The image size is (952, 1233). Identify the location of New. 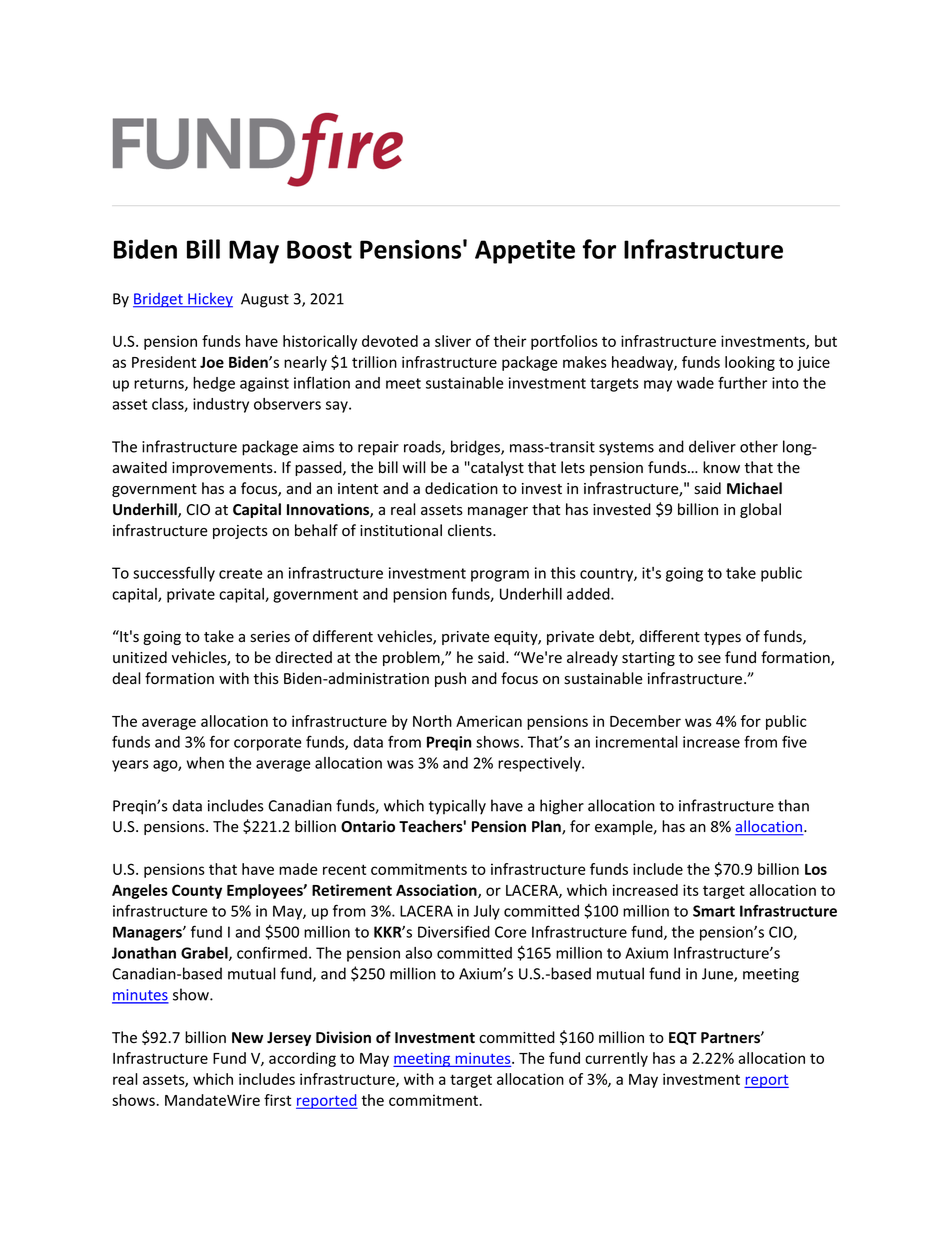
(247, 1037).
